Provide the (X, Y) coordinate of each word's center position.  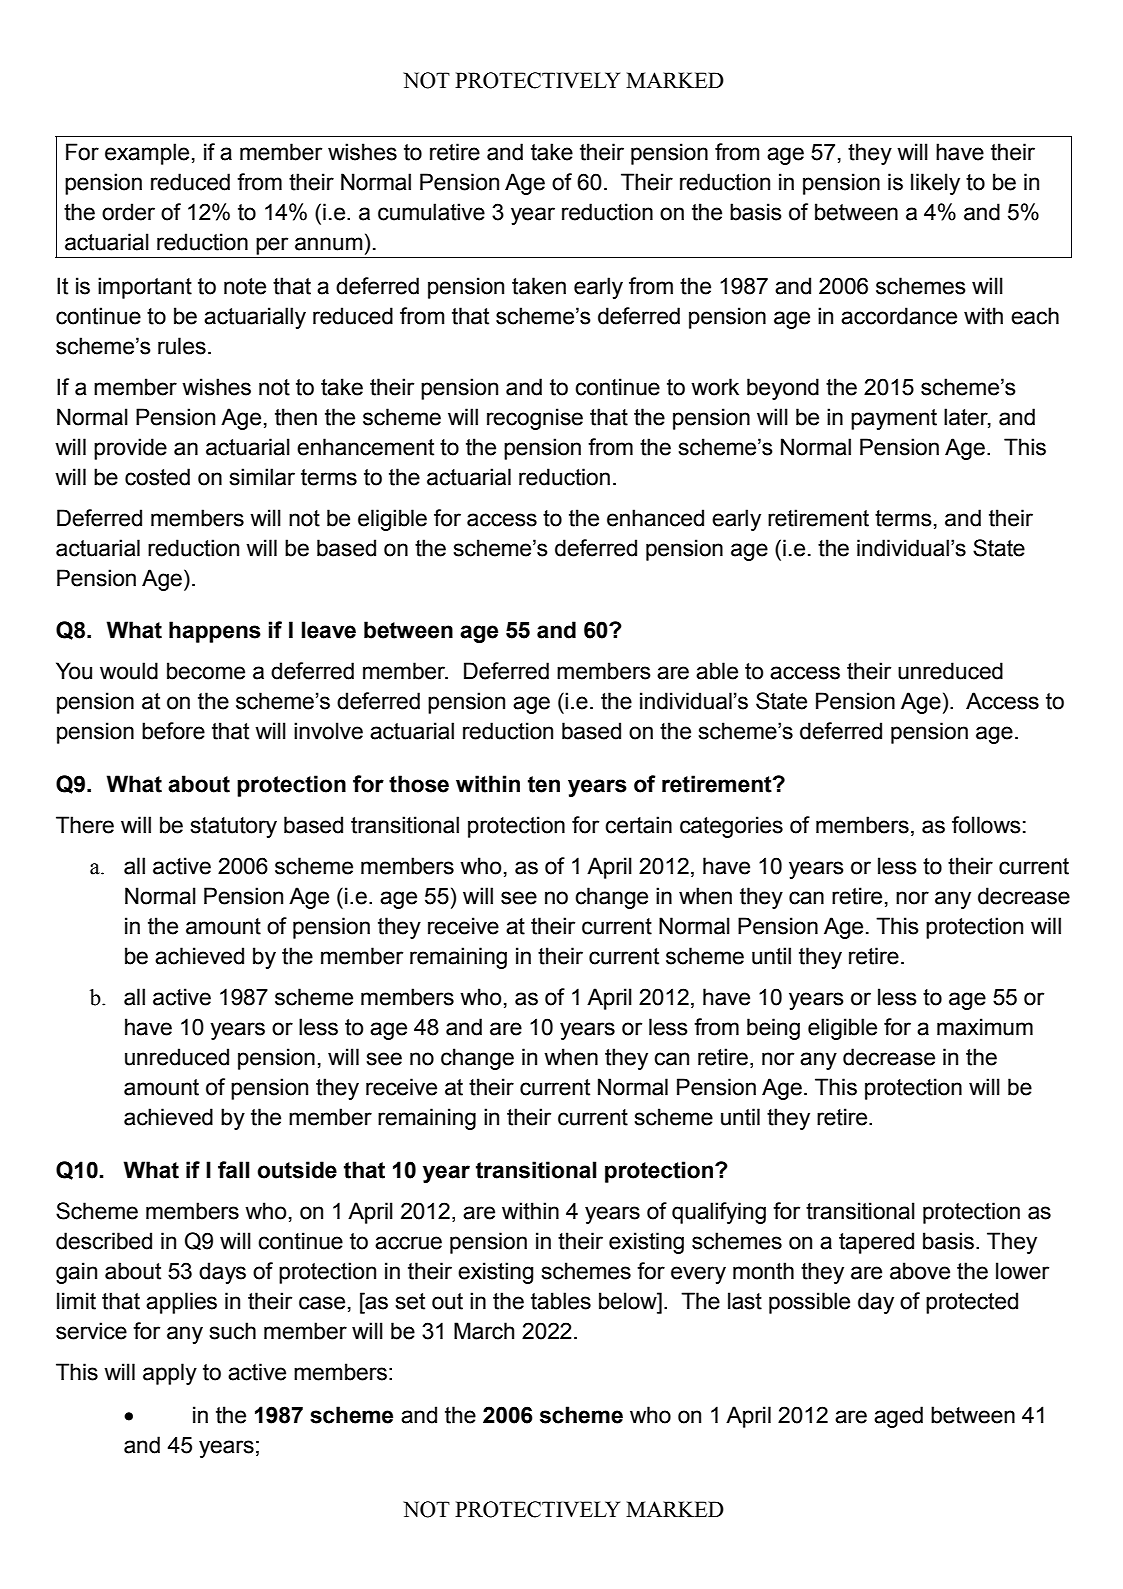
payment (894, 419)
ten (544, 784)
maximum (985, 1027)
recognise (535, 419)
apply (170, 1374)
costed (157, 477)
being (773, 1029)
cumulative (431, 212)
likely (935, 184)
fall (234, 1170)
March (484, 1331)
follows (986, 825)
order (128, 212)
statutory (234, 827)
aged (898, 1417)
